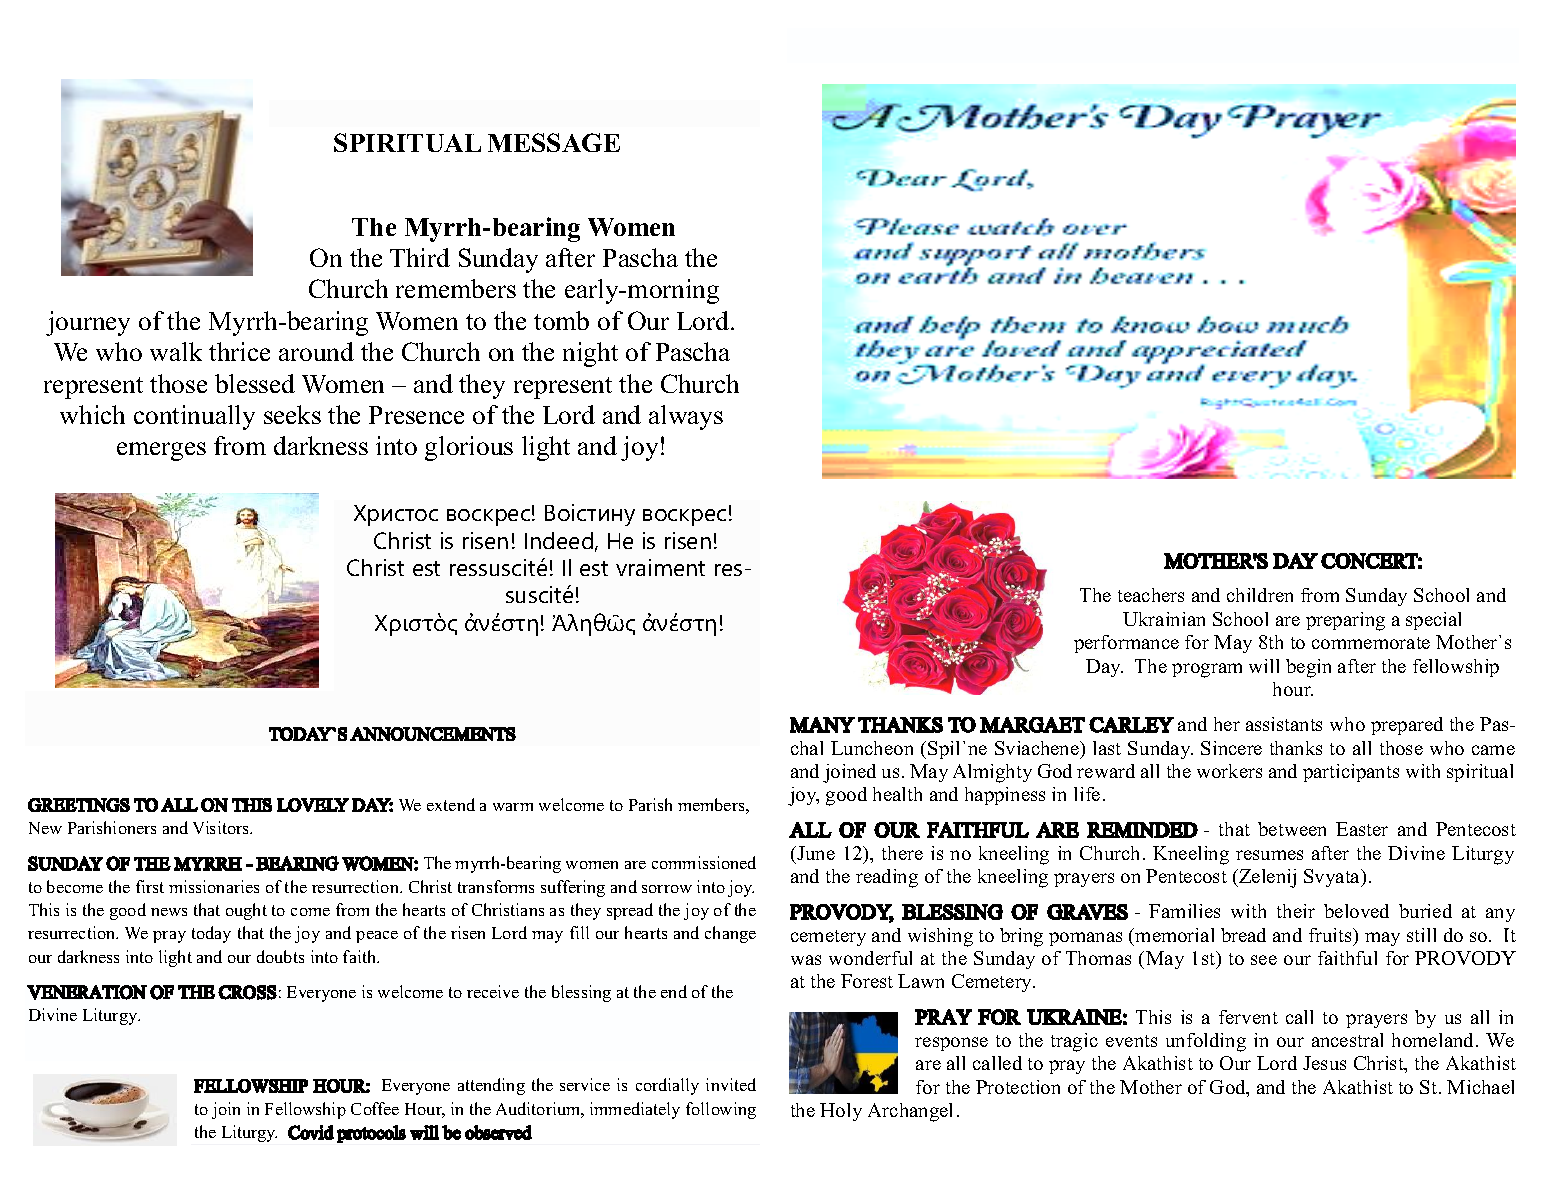  I want to click on Third, so click(420, 257).
